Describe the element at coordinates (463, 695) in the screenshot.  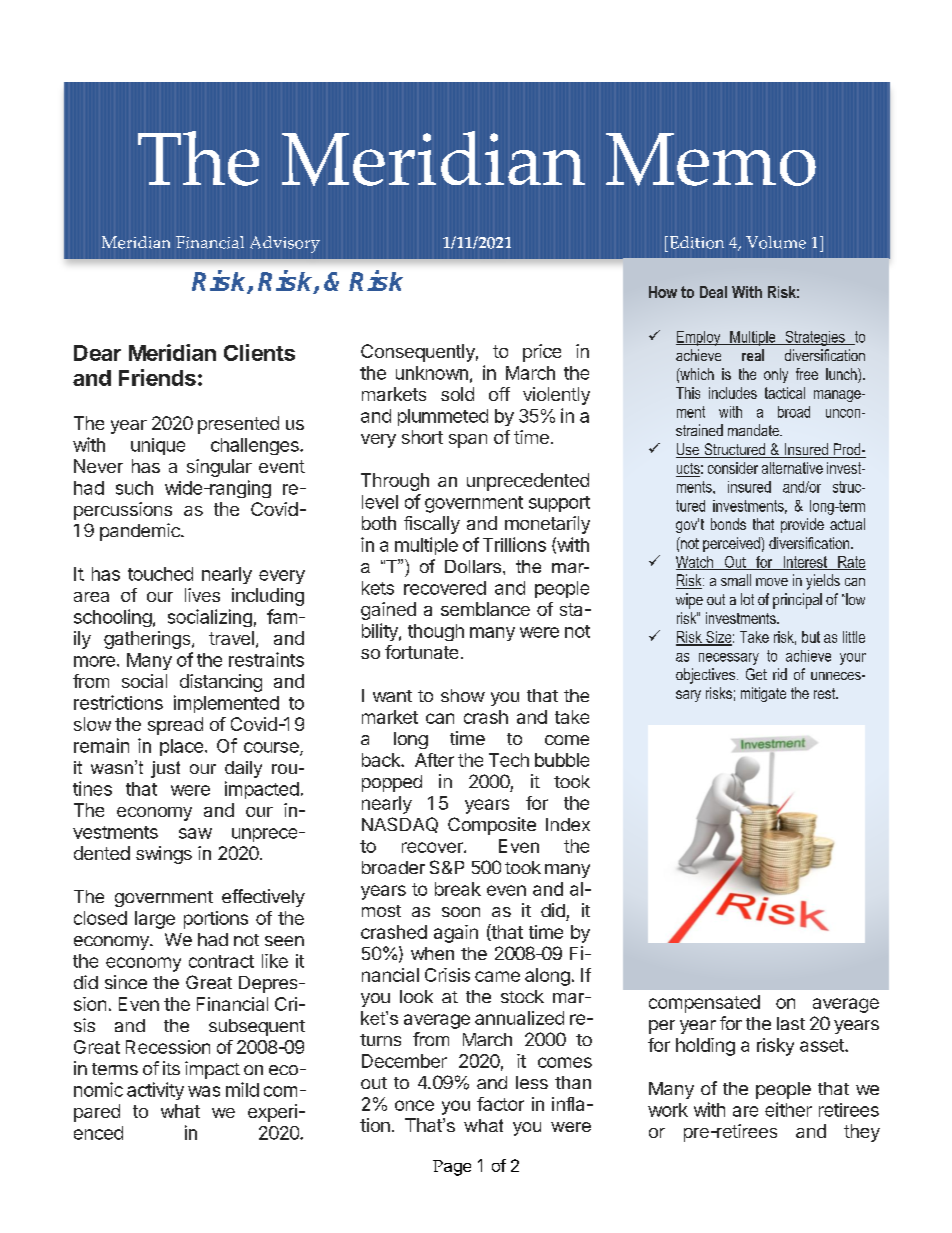
I see `show` at that location.
